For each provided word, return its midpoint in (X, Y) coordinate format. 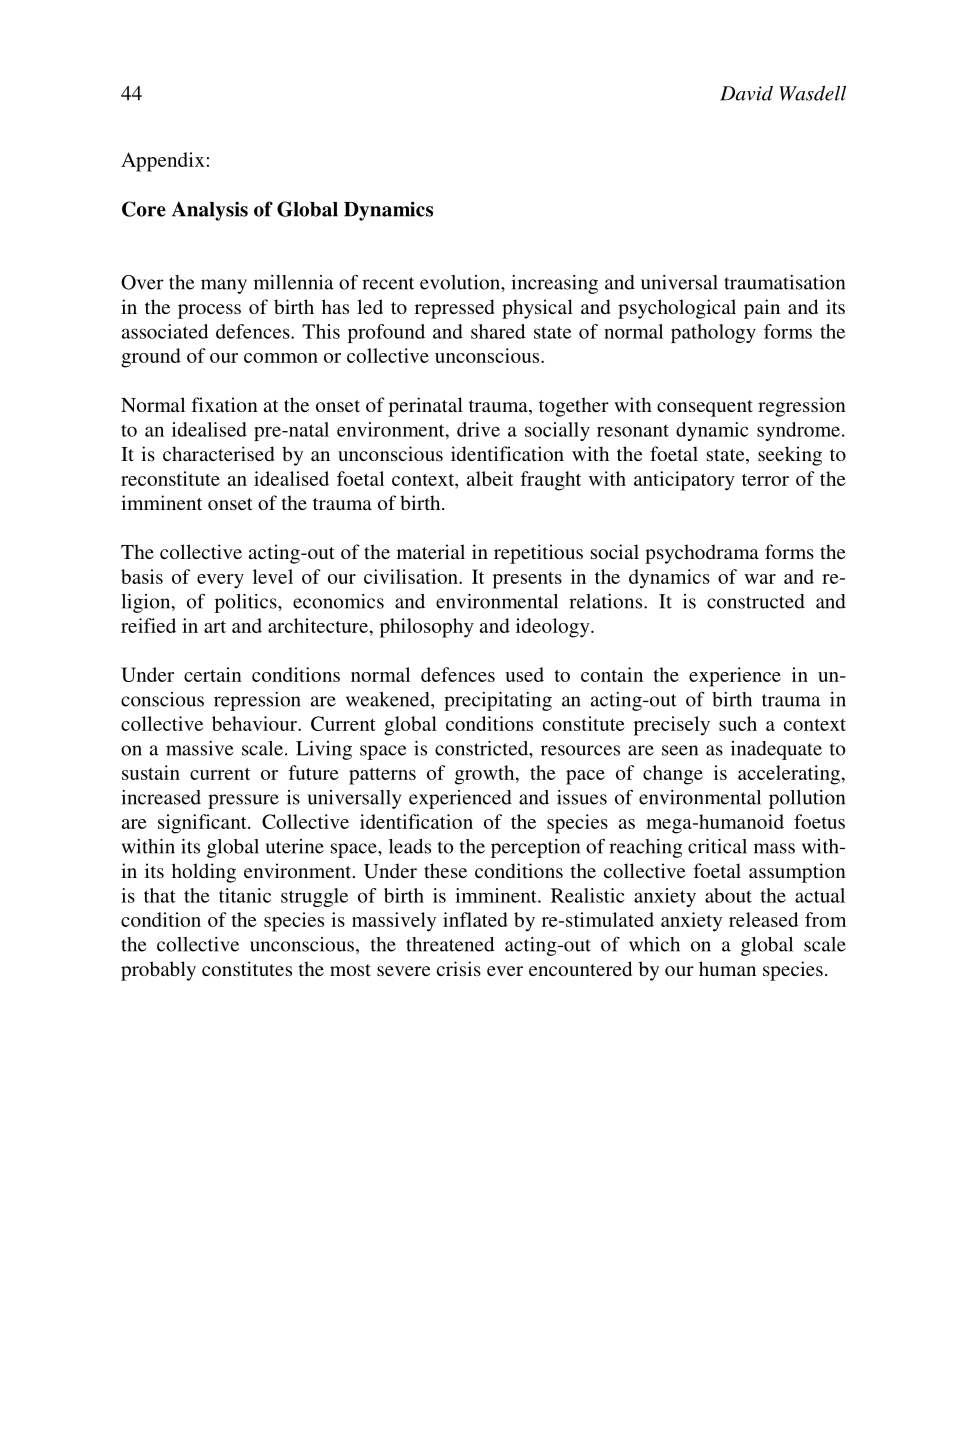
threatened (450, 944)
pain (762, 309)
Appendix (163, 162)
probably (158, 971)
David (746, 93)
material (431, 551)
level (273, 576)
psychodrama (702, 554)
